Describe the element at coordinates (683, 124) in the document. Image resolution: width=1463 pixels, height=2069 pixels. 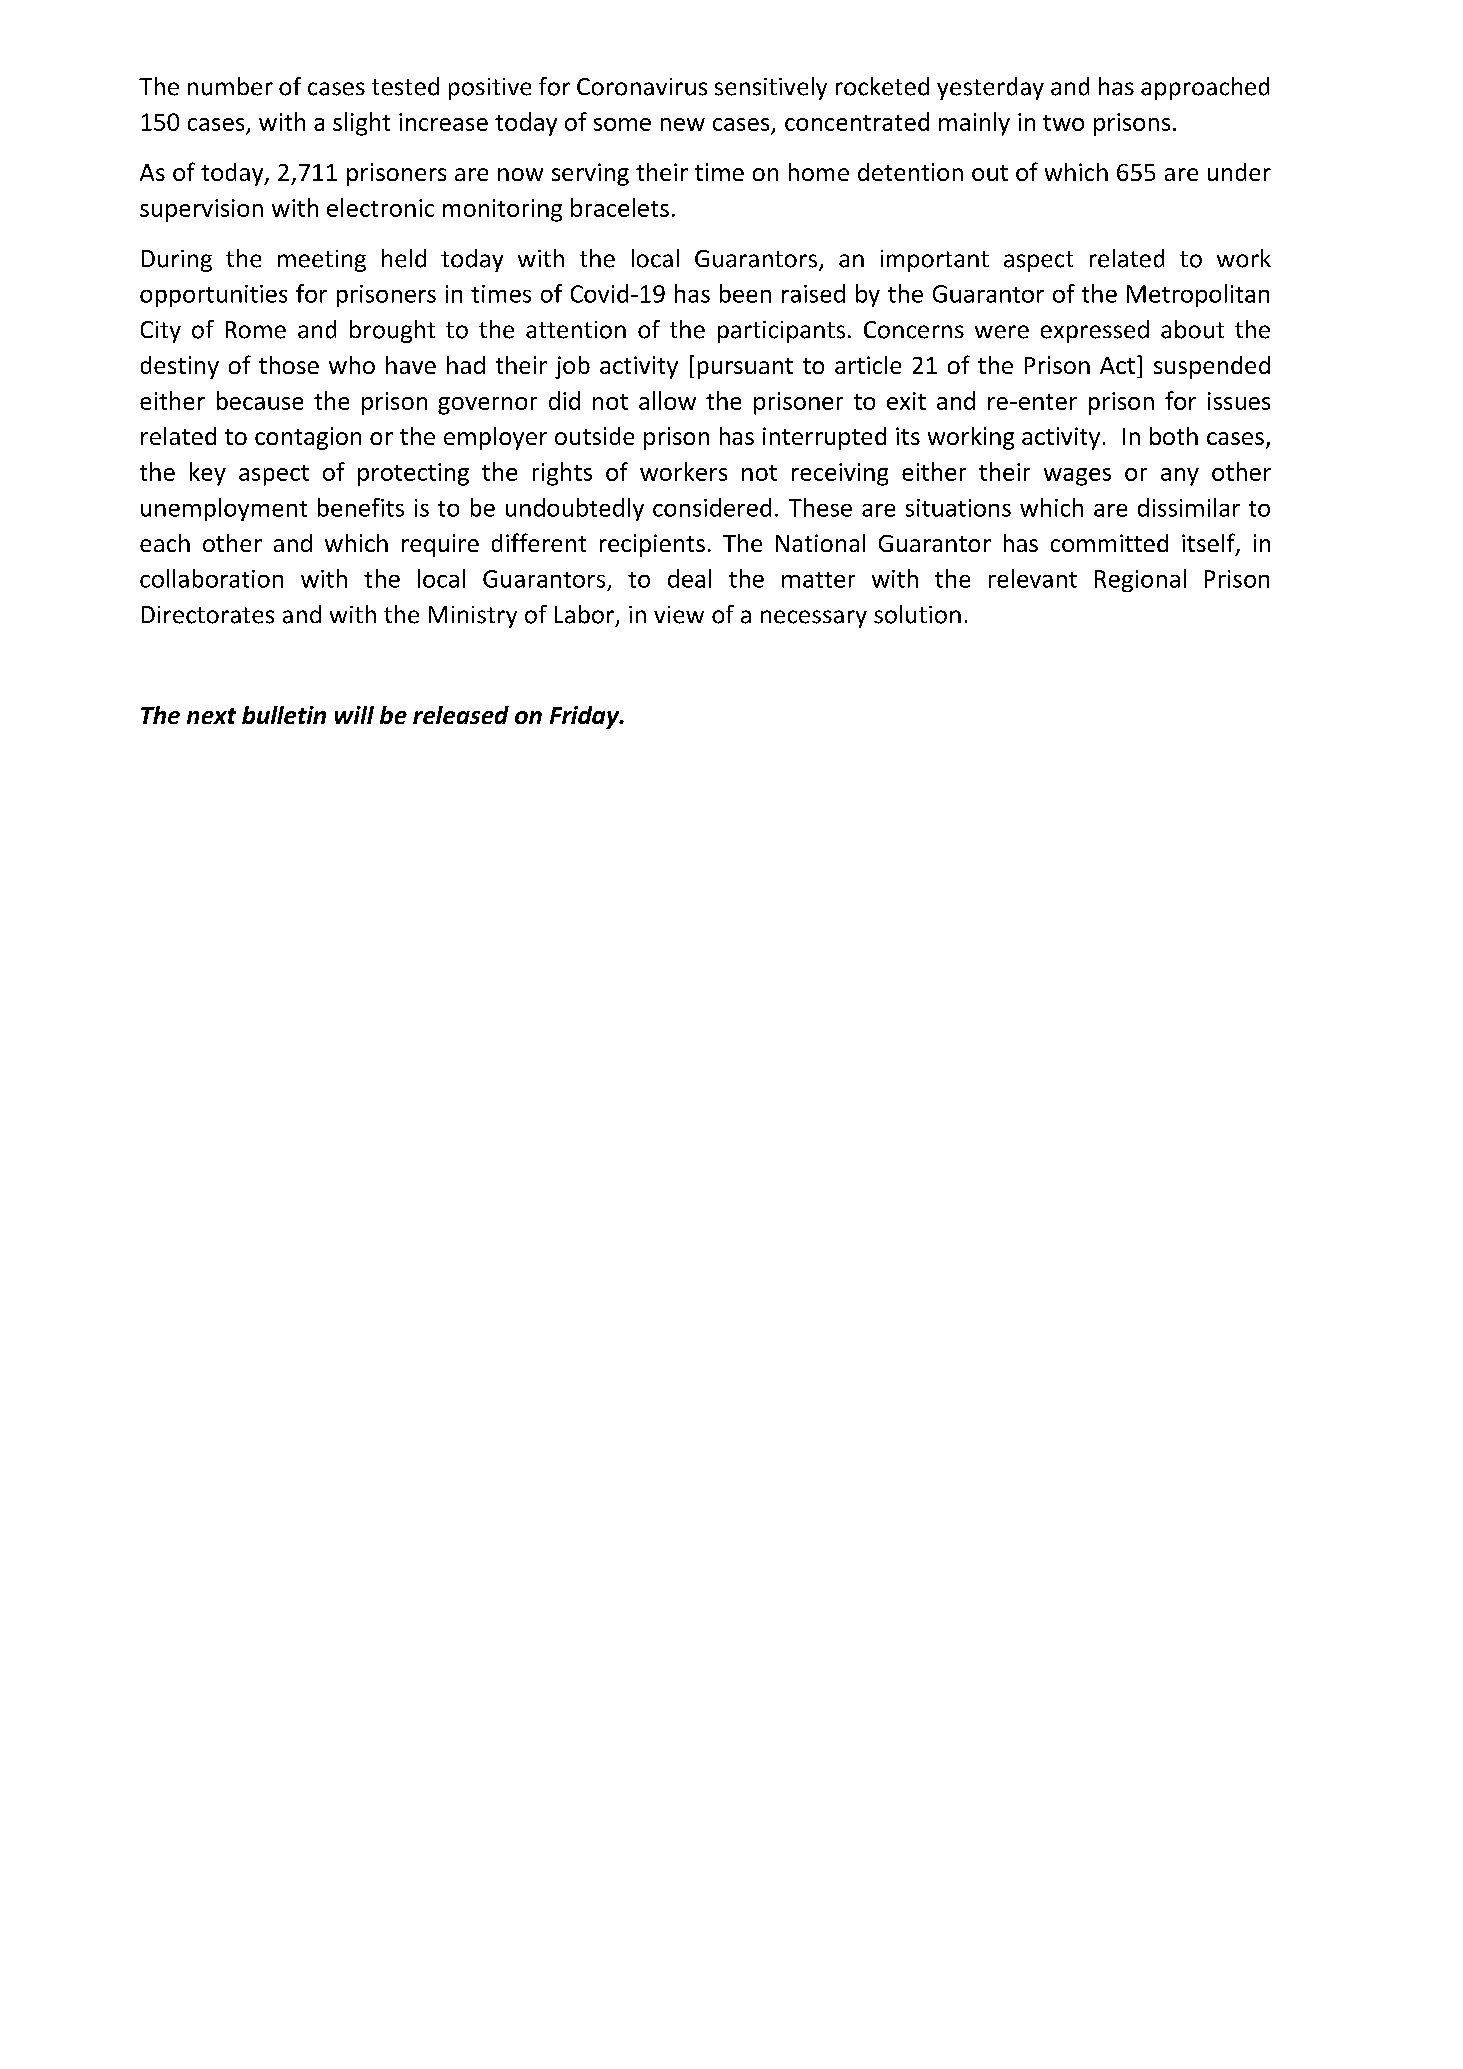
I see `new` at that location.
